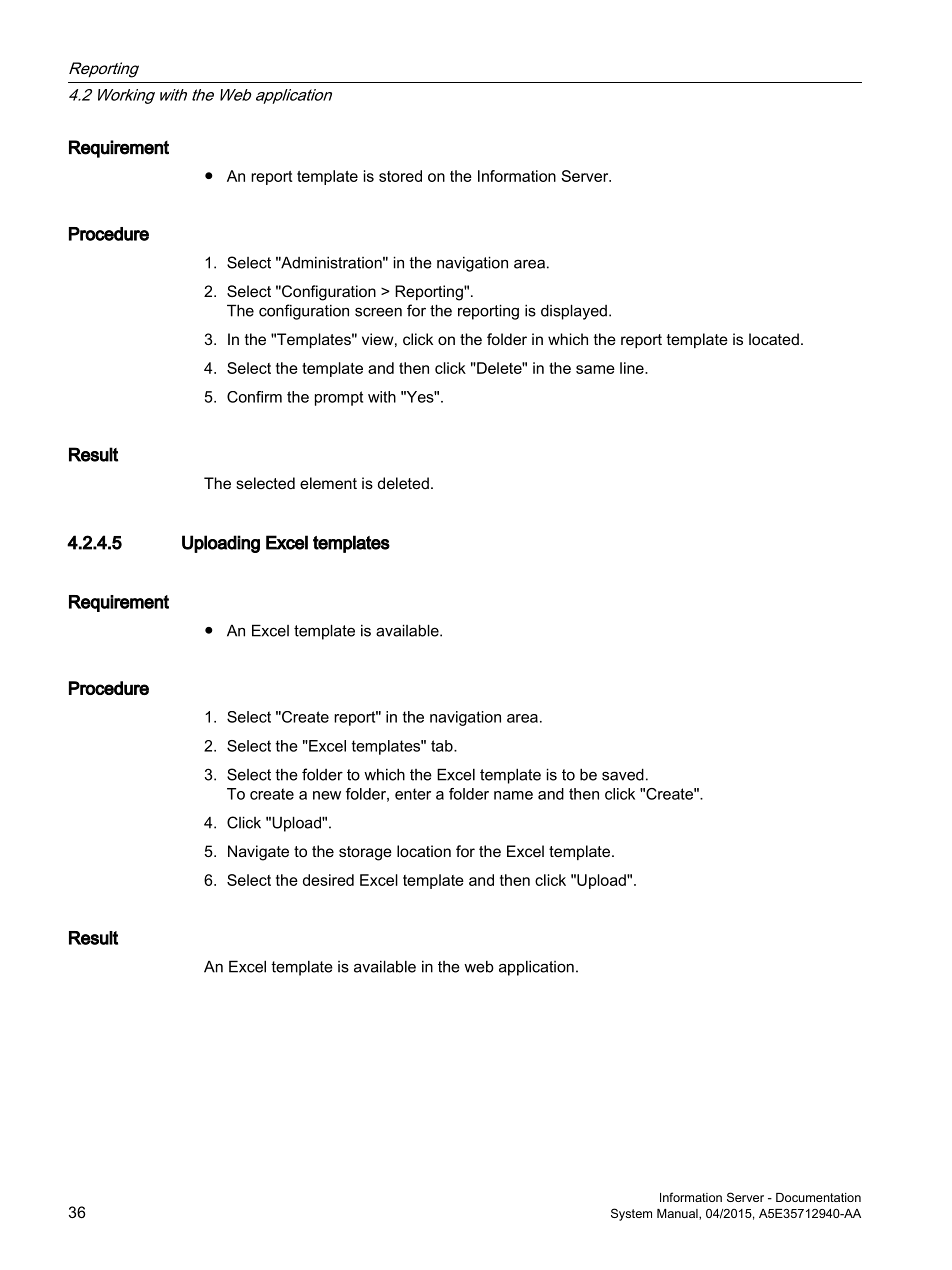 The width and height of the screenshot is (952, 1270). Describe the element at coordinates (818, 1197) in the screenshot. I see `Documentation` at that location.
